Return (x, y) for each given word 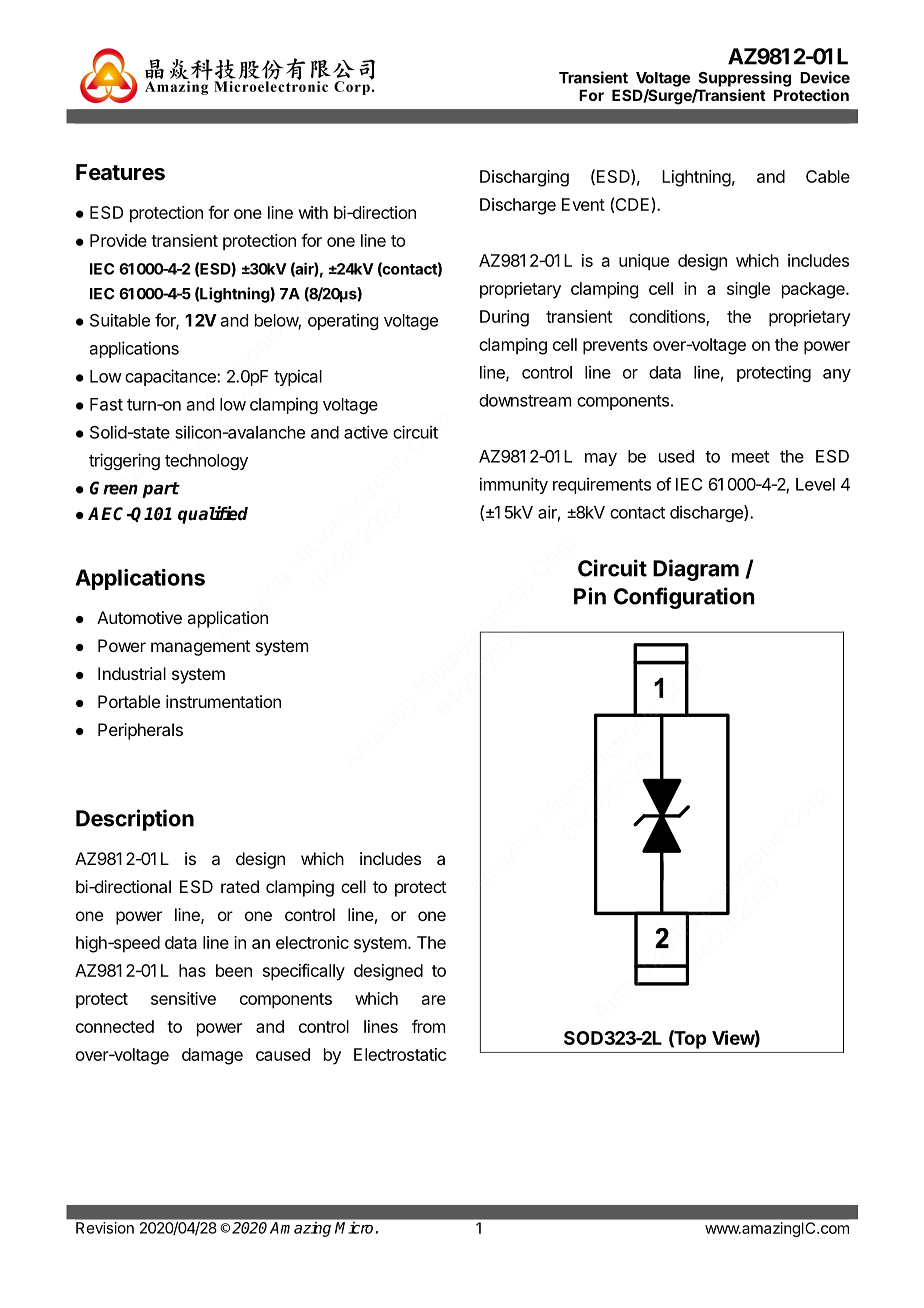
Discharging (524, 178)
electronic (312, 942)
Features (120, 172)
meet (750, 457)
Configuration (684, 598)
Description (135, 820)
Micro (354, 1228)
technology (206, 462)
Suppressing (744, 79)
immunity (514, 485)
